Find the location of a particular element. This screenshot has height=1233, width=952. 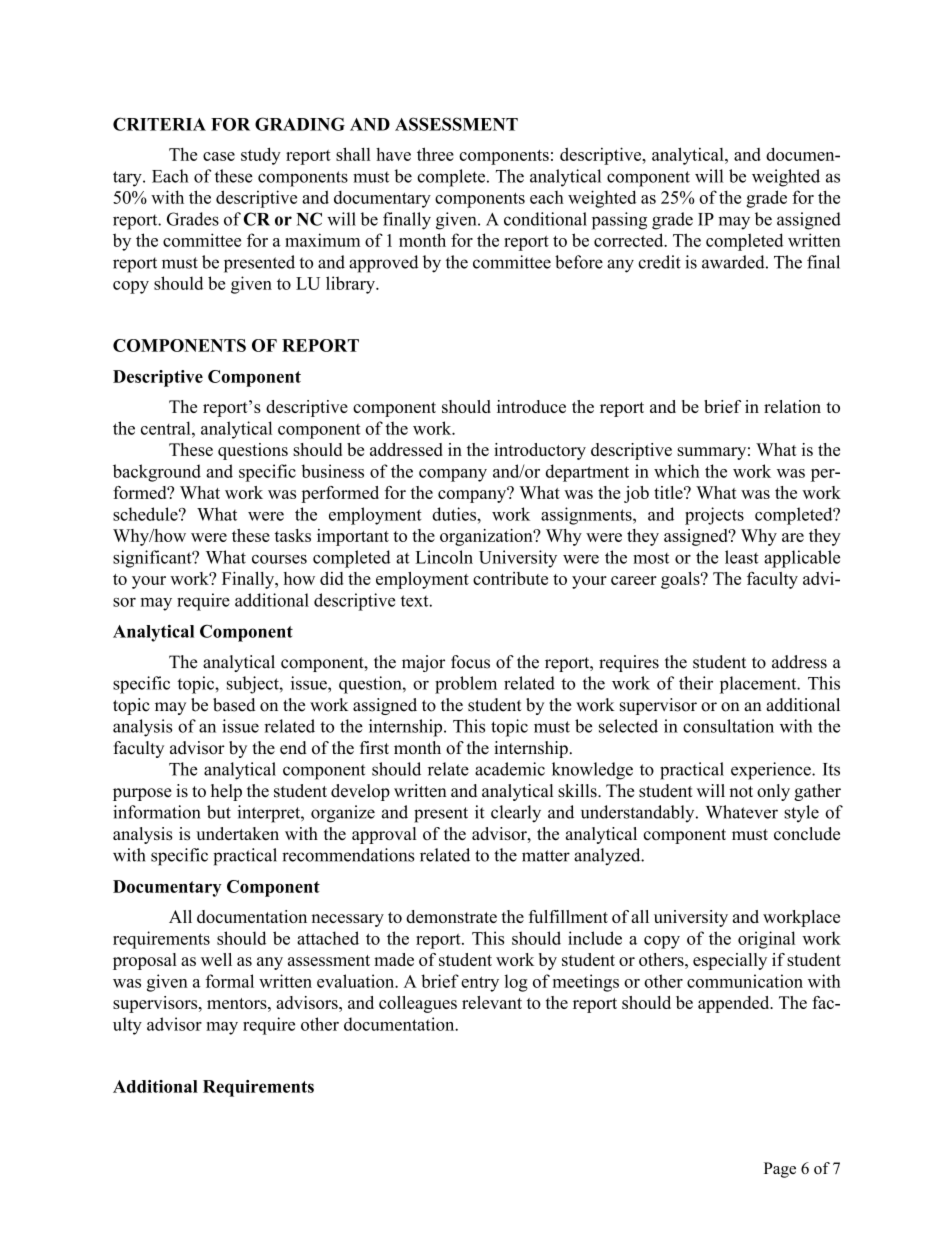

case is located at coordinates (219, 156).
